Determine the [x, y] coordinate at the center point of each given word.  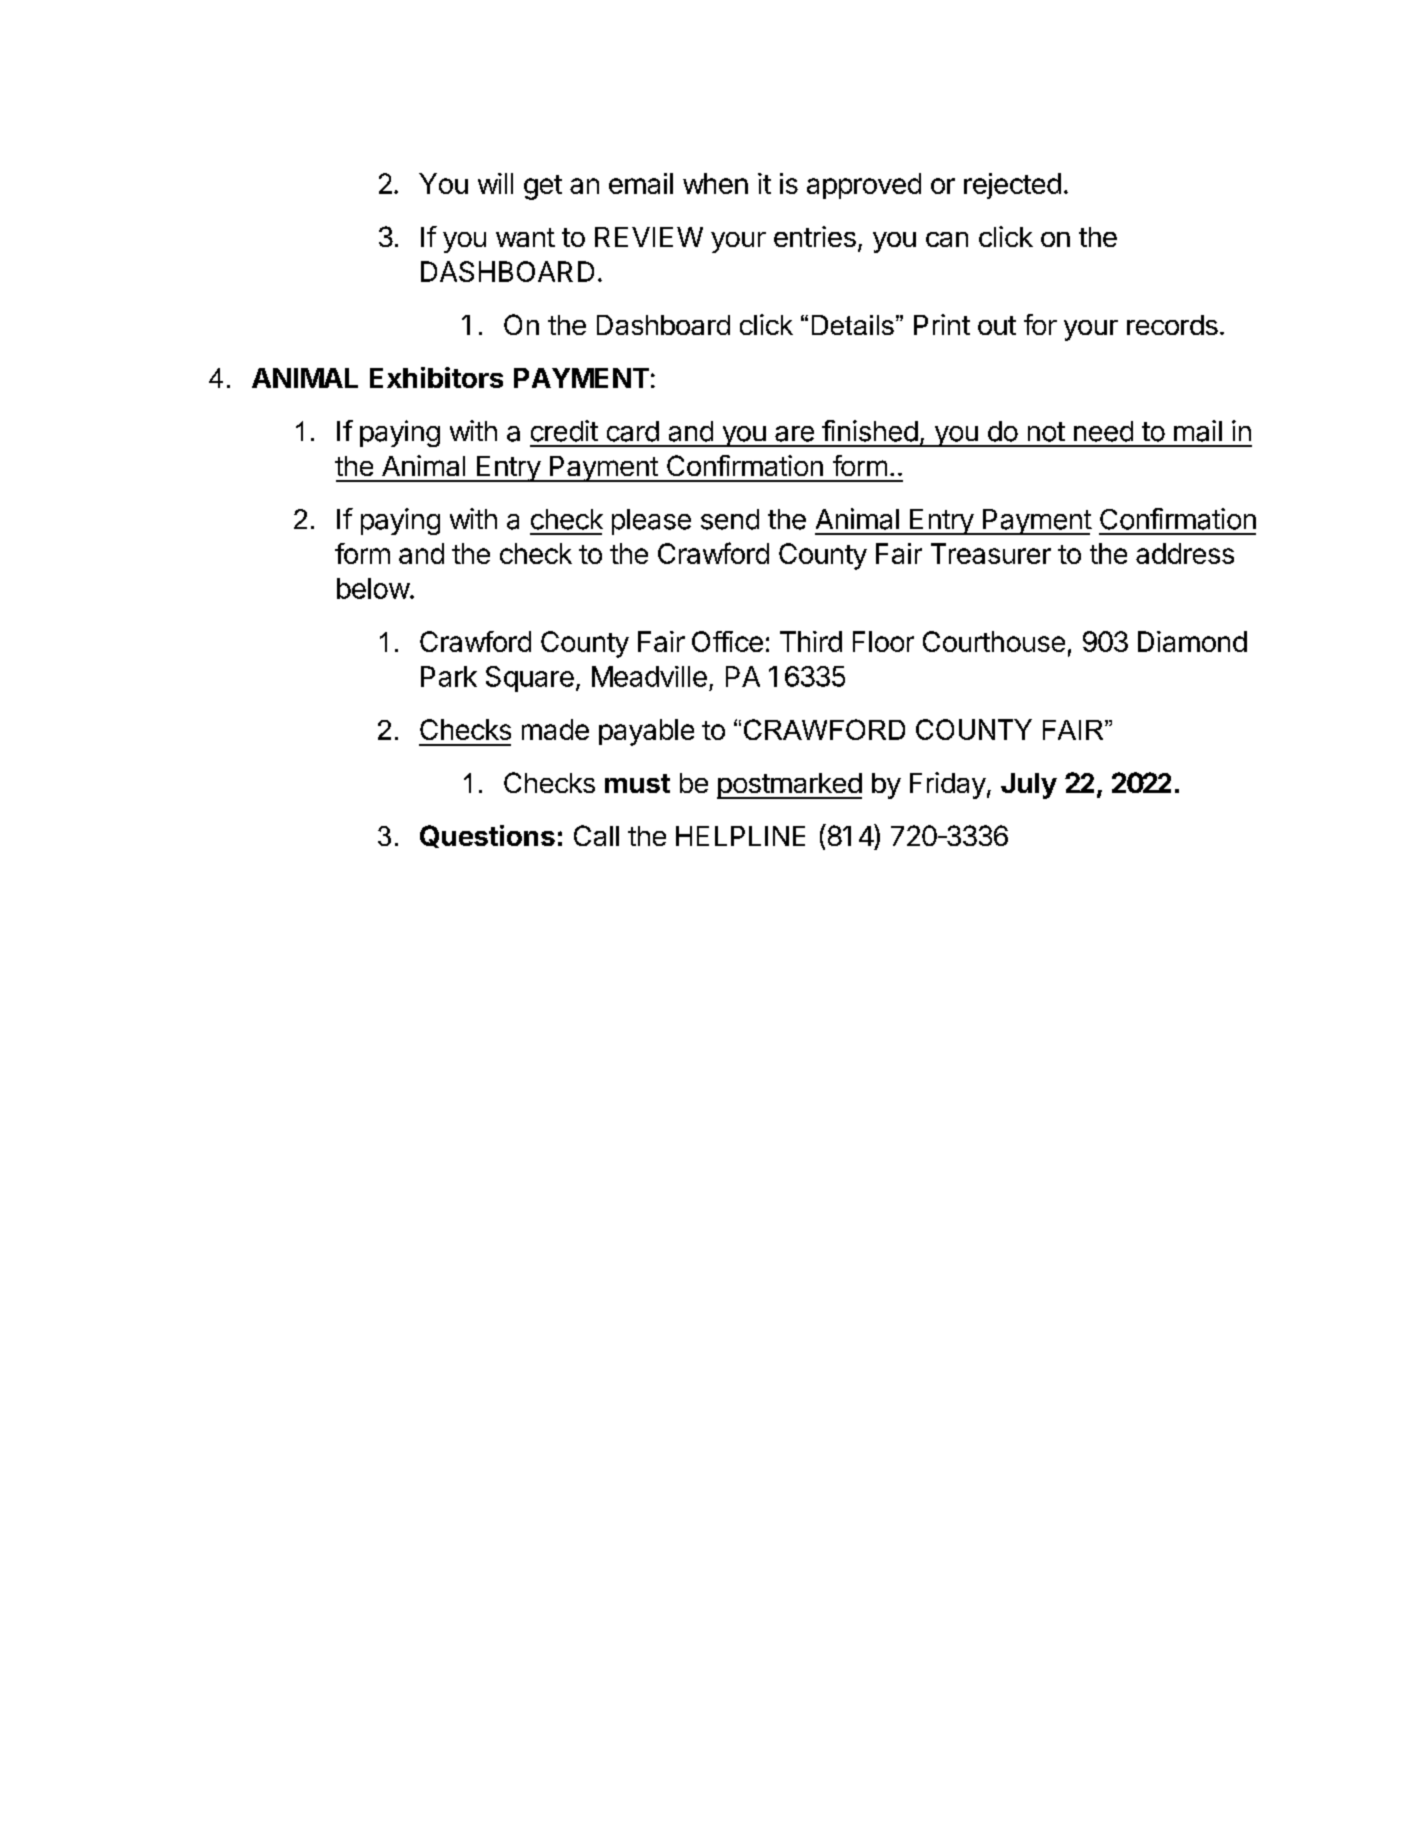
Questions [487, 836]
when [715, 183]
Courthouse [994, 641]
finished [870, 431]
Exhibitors [436, 377]
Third [811, 641]
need [1103, 431]
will [495, 183]
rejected [1012, 186]
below [373, 588]
